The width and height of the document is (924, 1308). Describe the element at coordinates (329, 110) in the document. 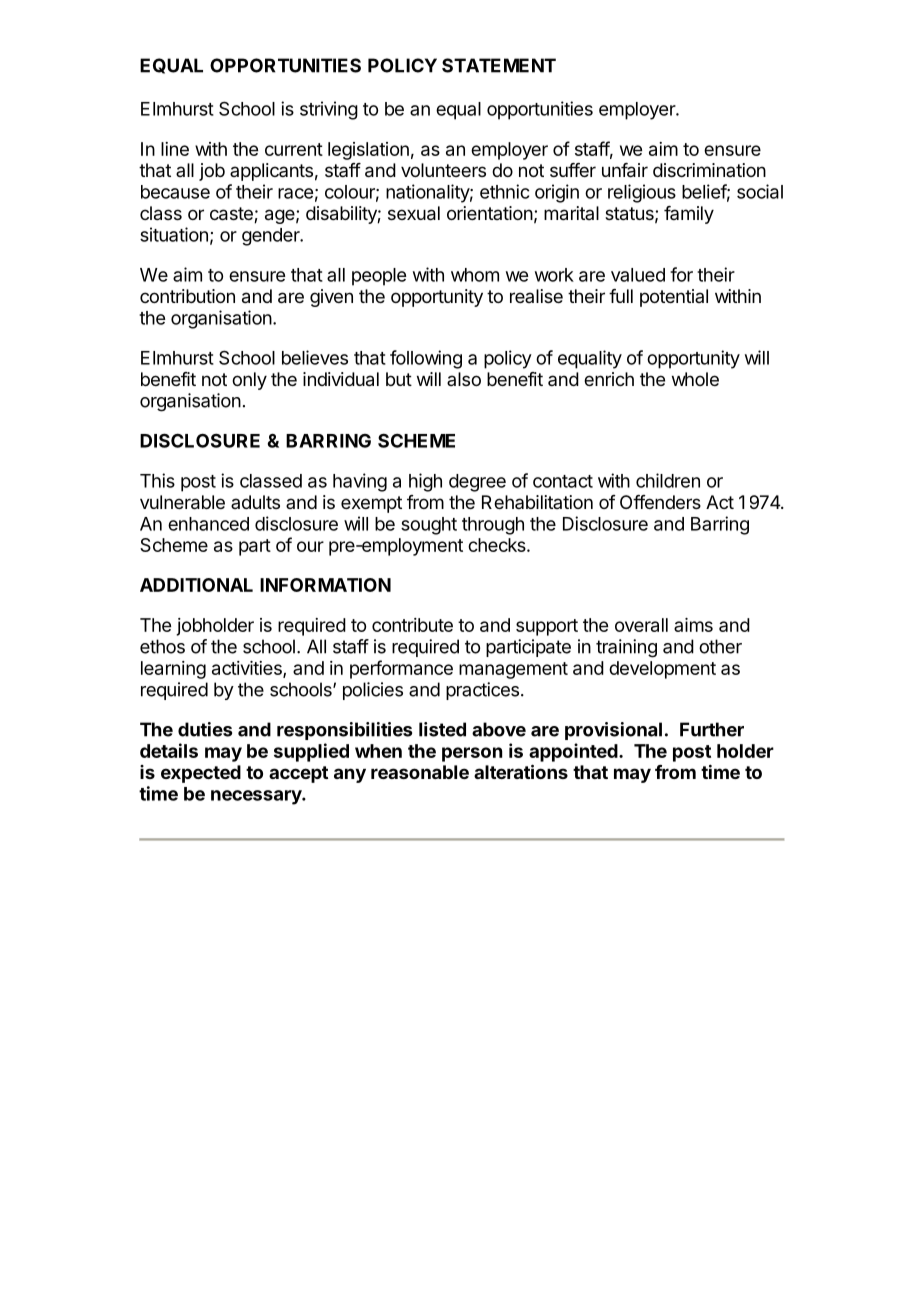

I see `striving` at that location.
